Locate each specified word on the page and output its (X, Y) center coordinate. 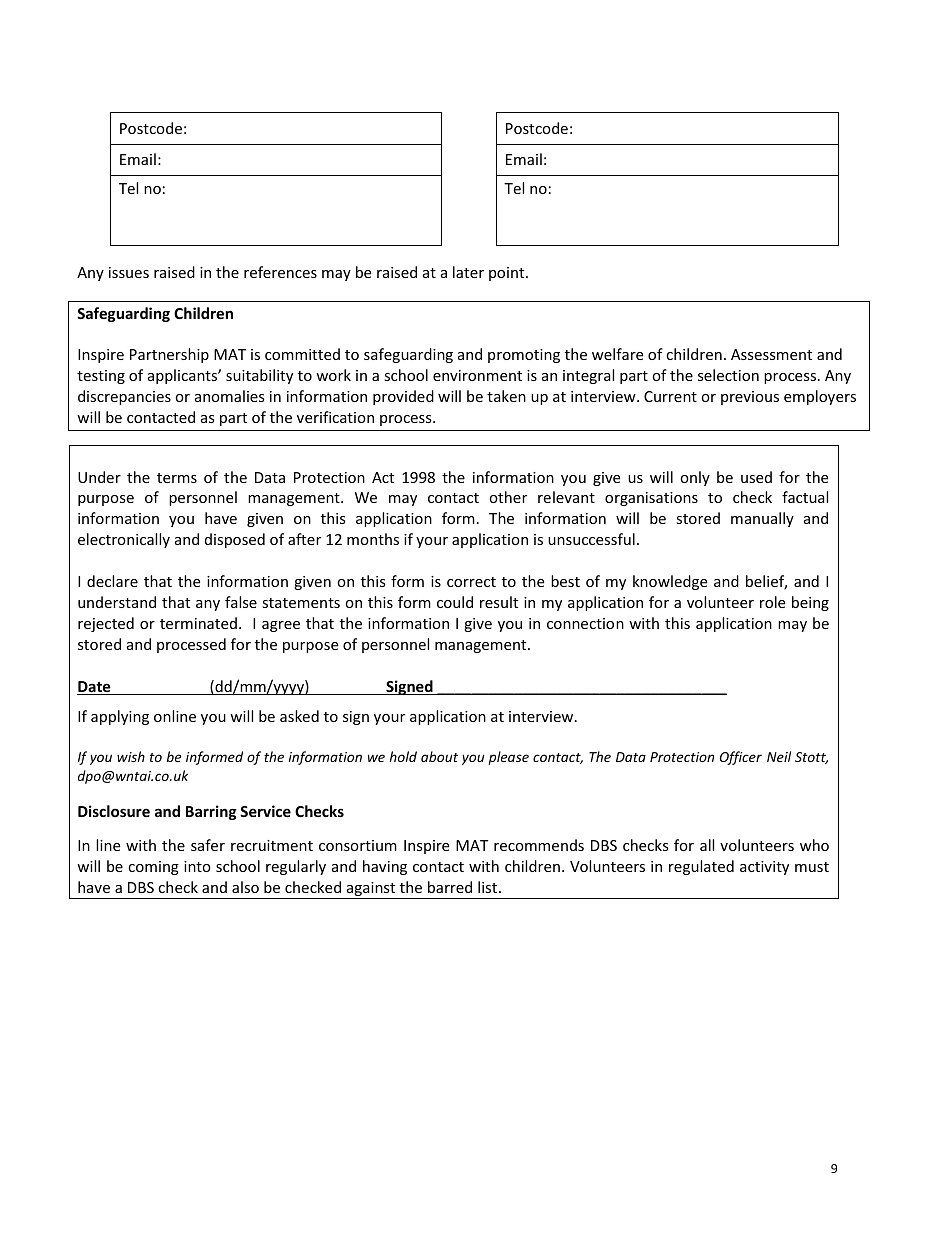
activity (764, 868)
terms (177, 478)
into (197, 866)
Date (95, 688)
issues (129, 272)
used (756, 477)
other (508, 497)
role (772, 602)
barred (450, 887)
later (468, 272)
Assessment (771, 354)
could (455, 602)
